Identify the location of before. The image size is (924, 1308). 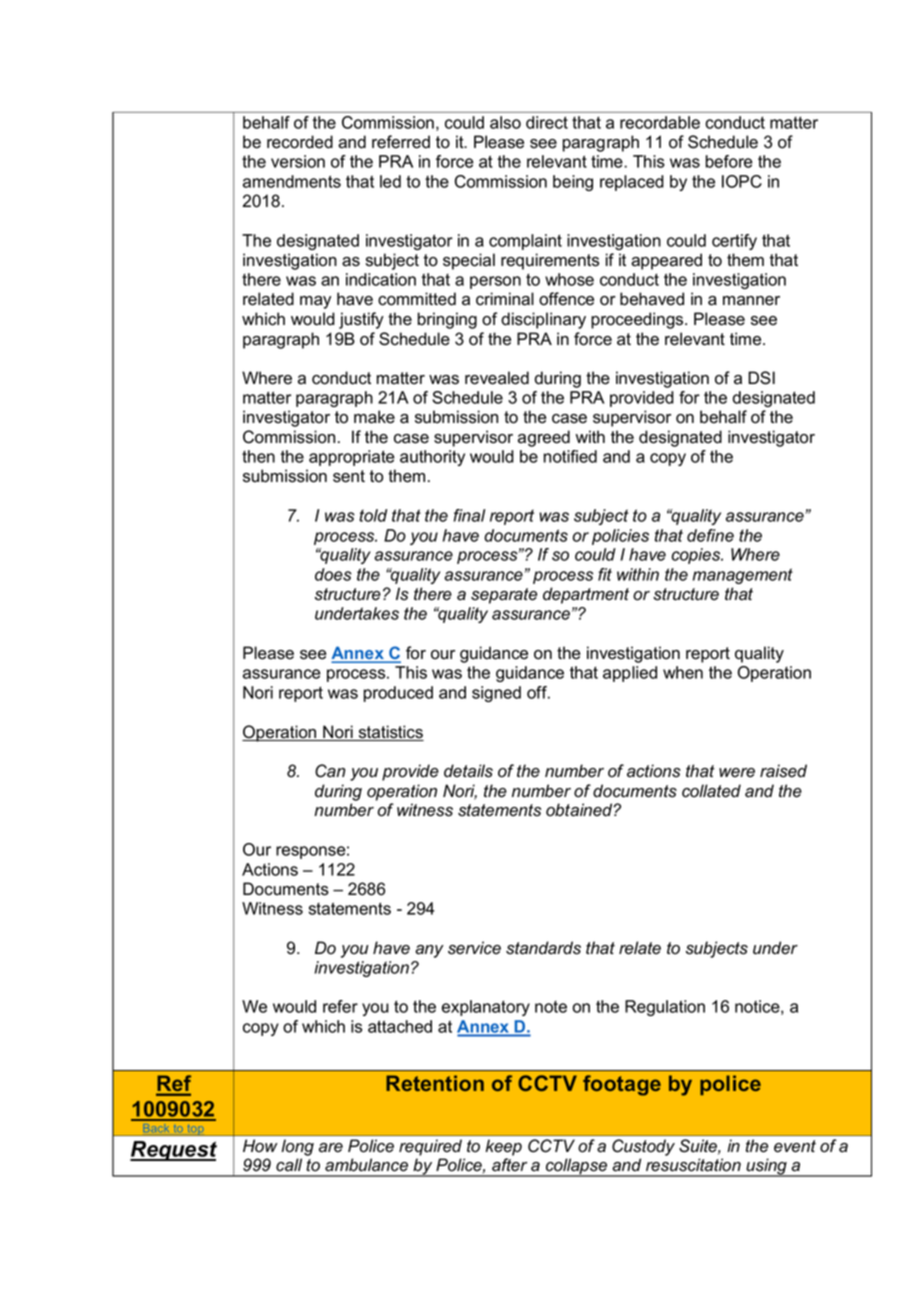
(729, 161).
